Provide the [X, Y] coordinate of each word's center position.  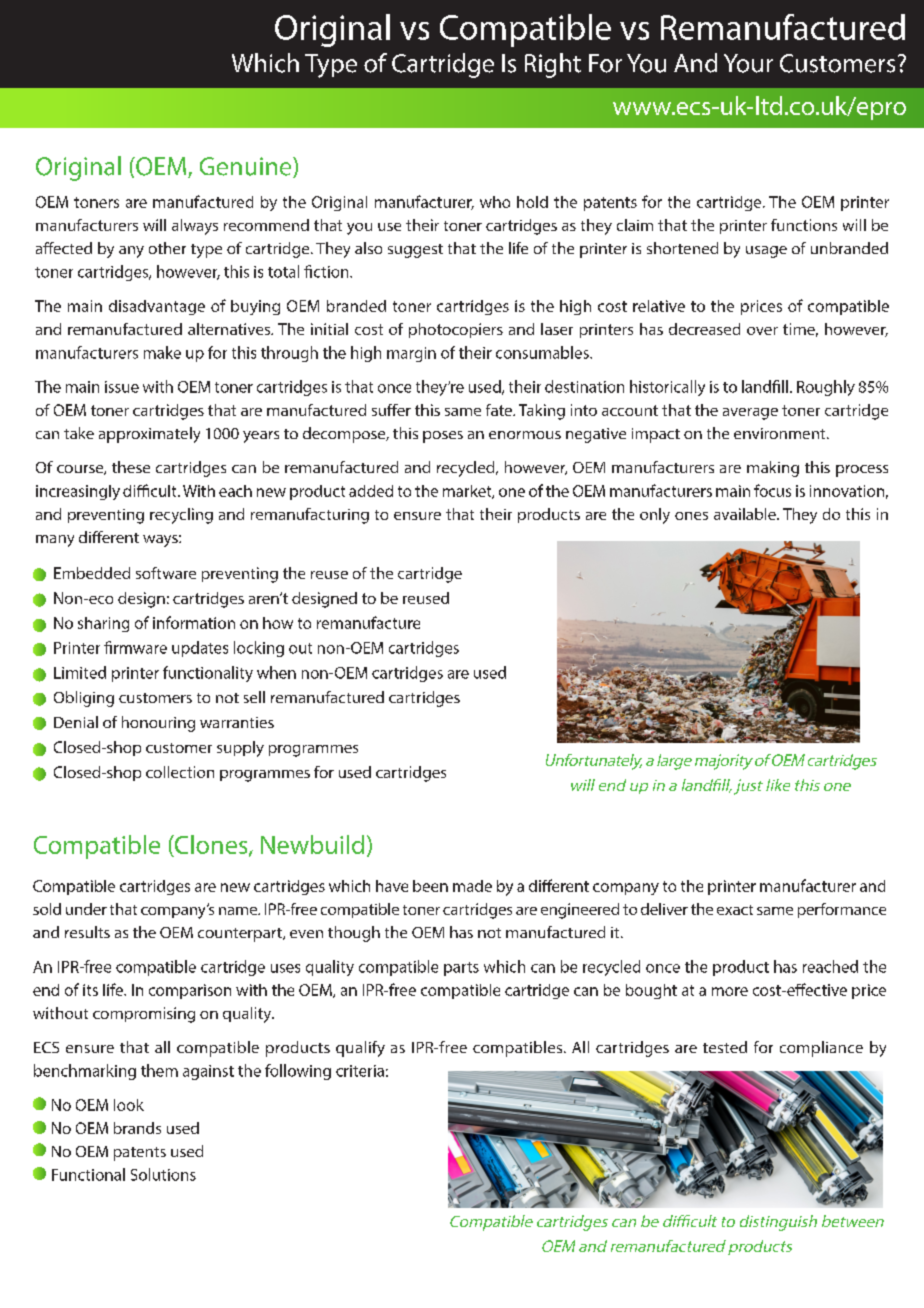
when [276, 672]
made [472, 886]
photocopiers [456, 330]
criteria [360, 1071]
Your [748, 63]
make [162, 352]
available [746, 514]
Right [553, 65]
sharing [103, 624]
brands [137, 1128]
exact [735, 910]
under [86, 909]
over [762, 331]
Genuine [247, 167]
